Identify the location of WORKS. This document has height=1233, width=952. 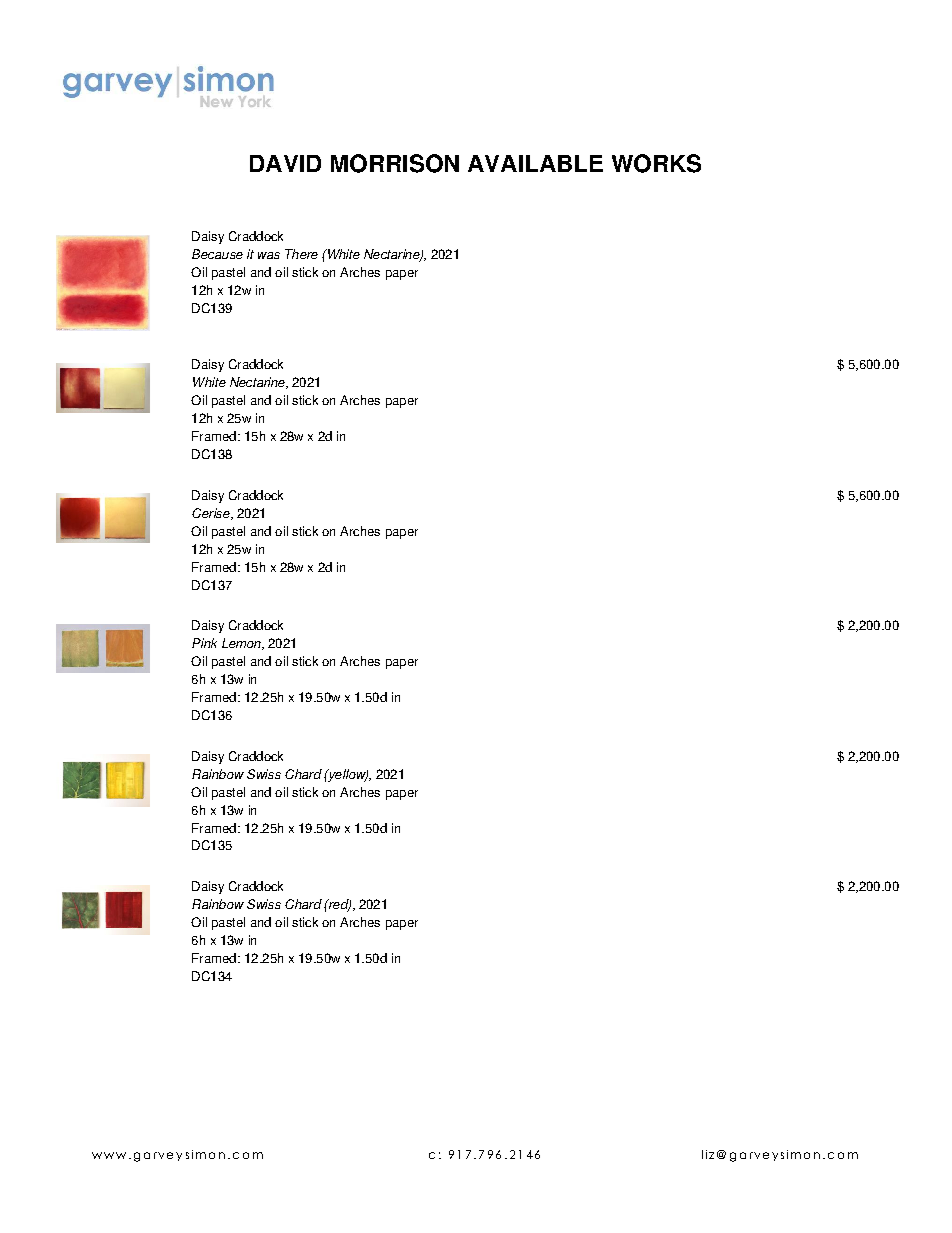
(656, 163).
